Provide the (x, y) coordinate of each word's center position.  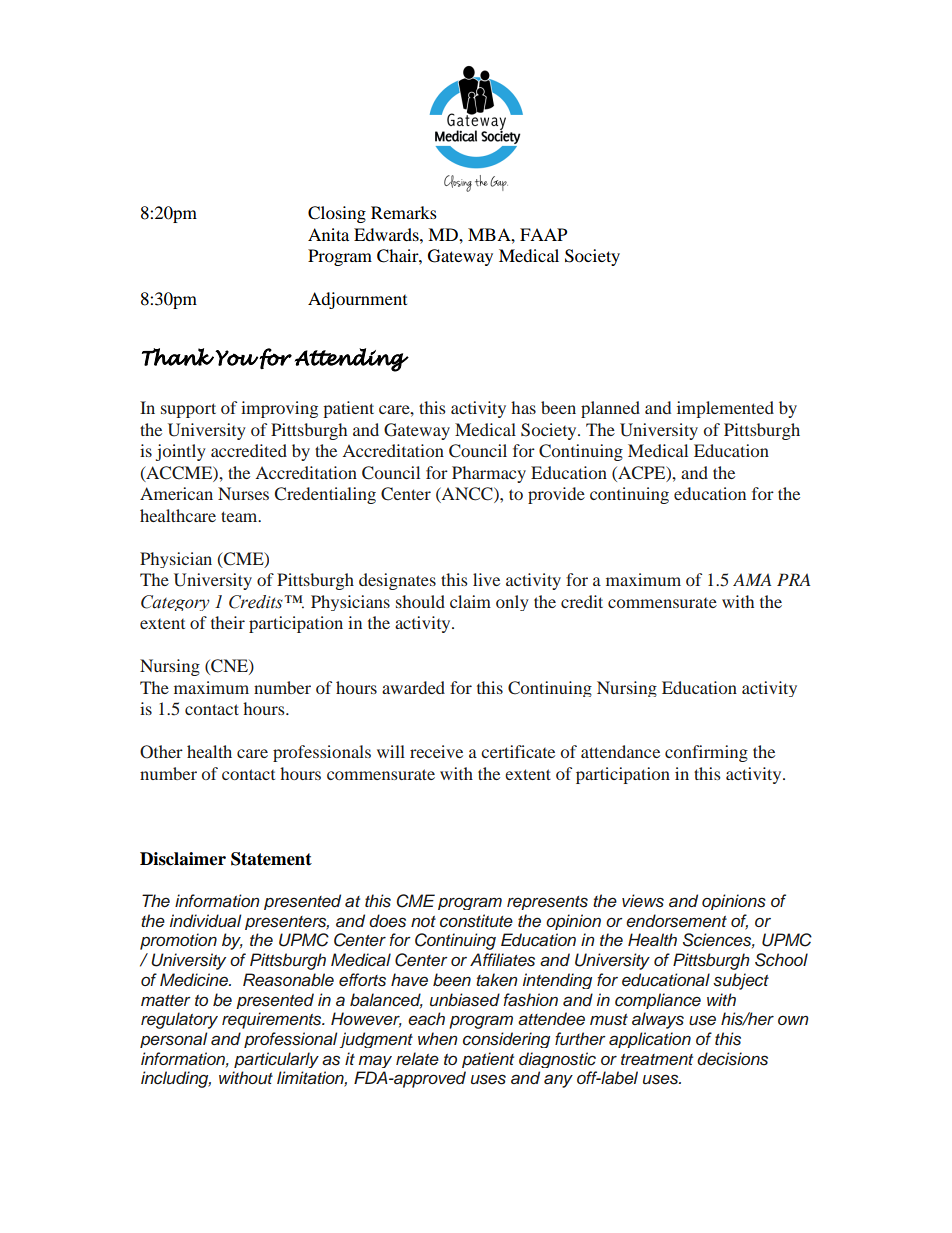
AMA (752, 579)
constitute (476, 921)
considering (506, 1040)
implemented (725, 409)
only (512, 603)
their (228, 622)
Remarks (404, 212)
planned (610, 409)
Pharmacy (489, 474)
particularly (276, 1060)
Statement (271, 859)
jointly (181, 452)
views (643, 901)
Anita (328, 234)
